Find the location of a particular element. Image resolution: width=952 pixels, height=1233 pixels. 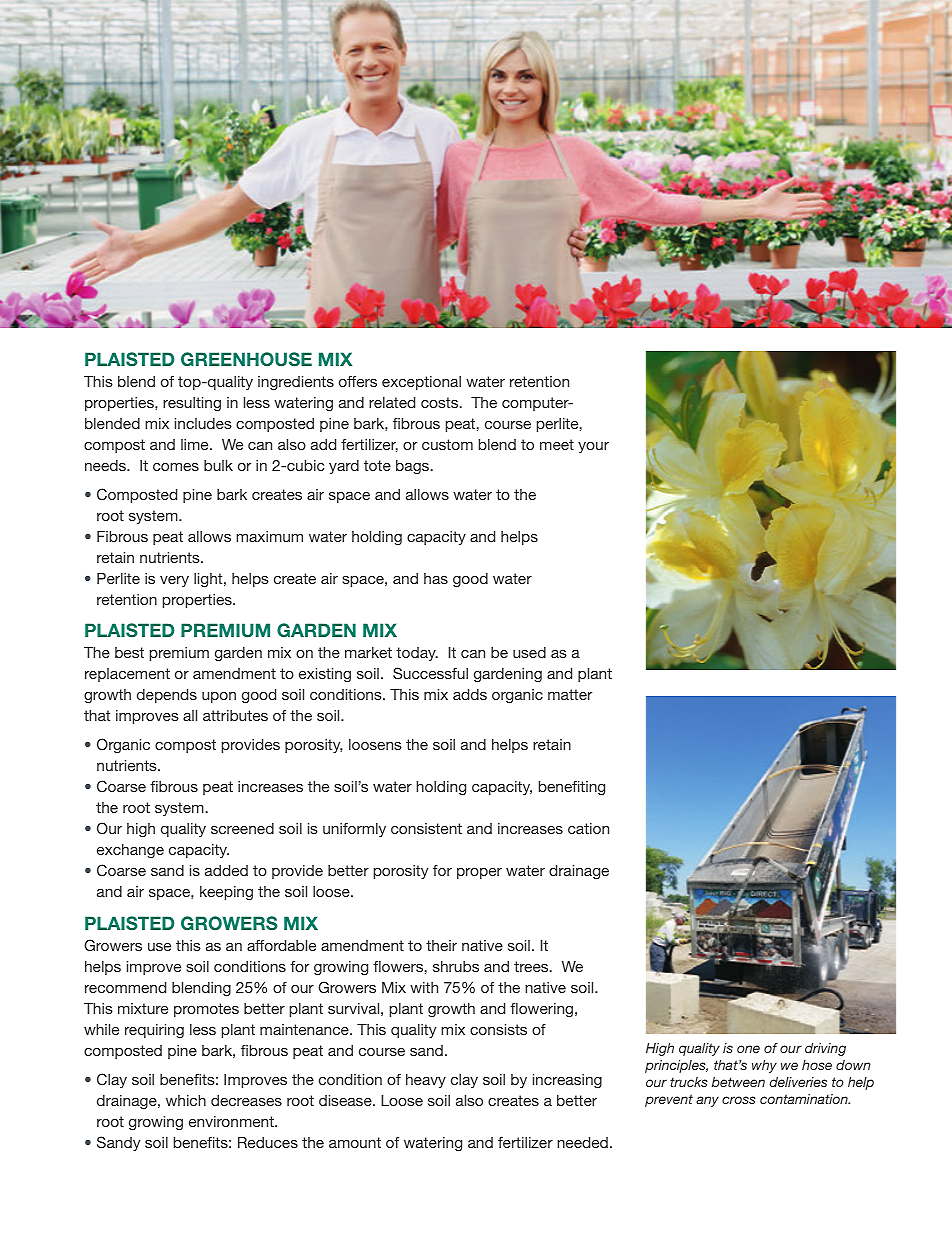

used is located at coordinates (529, 652).
